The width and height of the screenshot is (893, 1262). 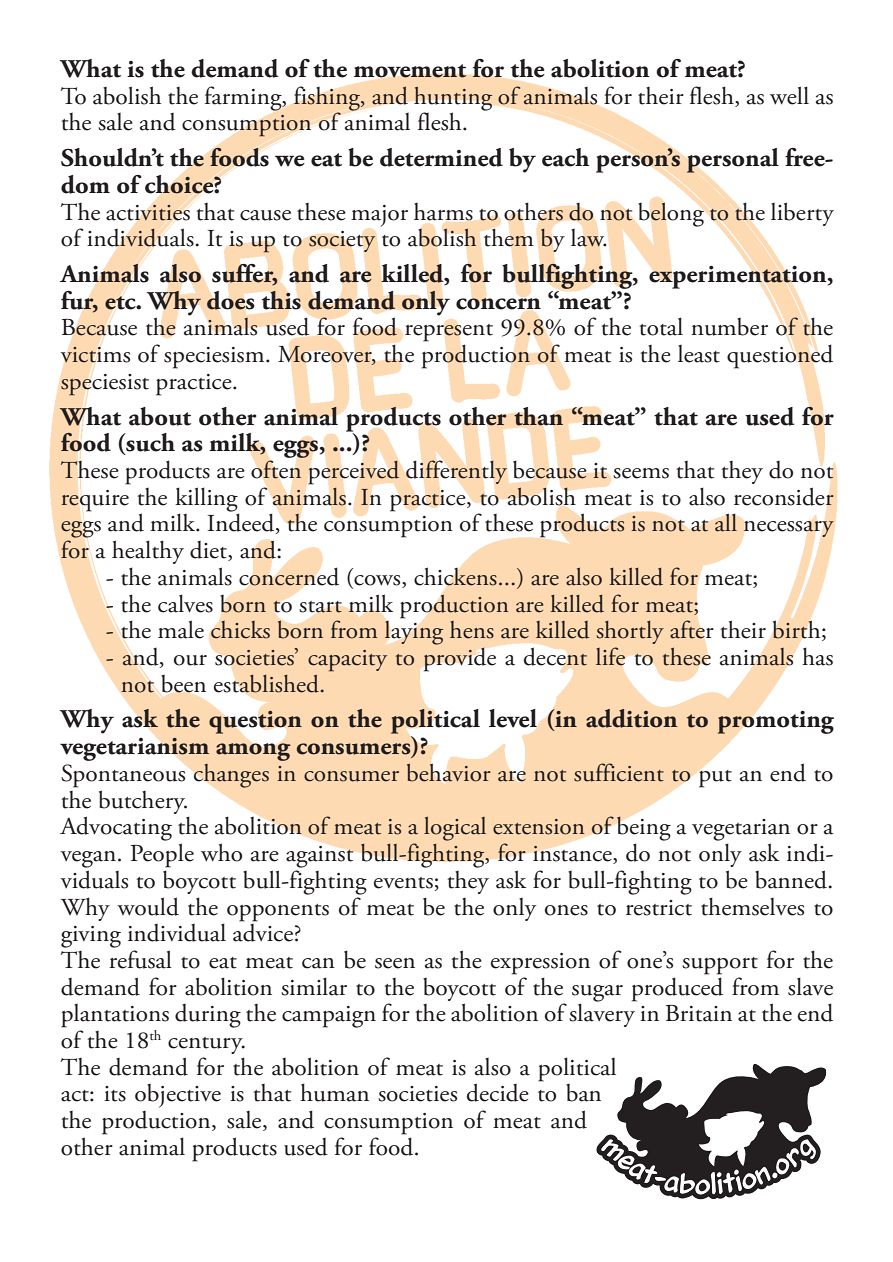 I want to click on chickens, so click(x=455, y=577).
